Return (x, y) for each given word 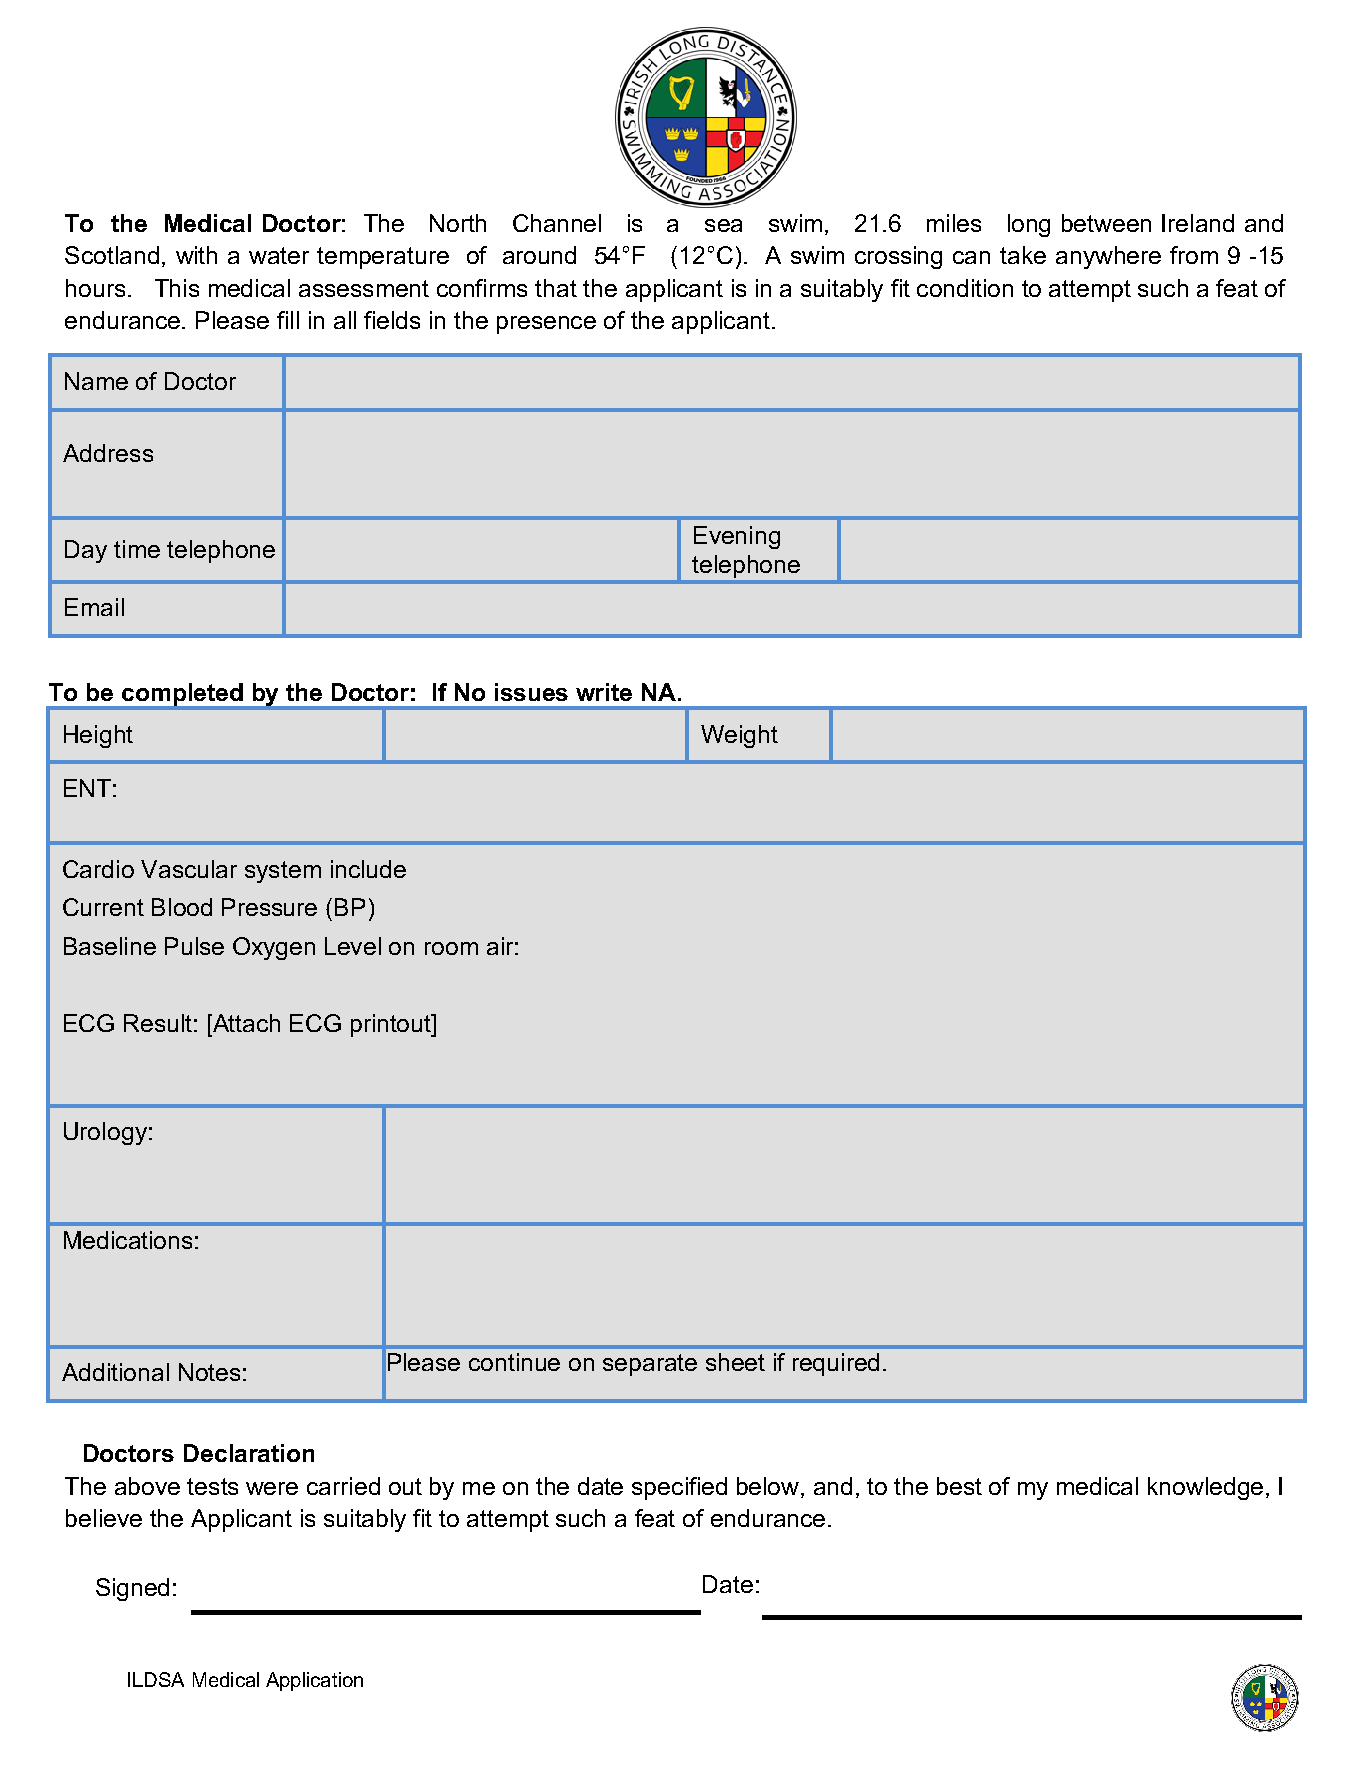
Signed (132, 1589)
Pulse (194, 946)
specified (679, 1488)
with (196, 255)
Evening (737, 537)
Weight (739, 736)
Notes (209, 1372)
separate (650, 1365)
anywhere (1108, 257)
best (959, 1486)
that (556, 288)
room (451, 948)
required (836, 1364)
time (137, 549)
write (604, 692)
